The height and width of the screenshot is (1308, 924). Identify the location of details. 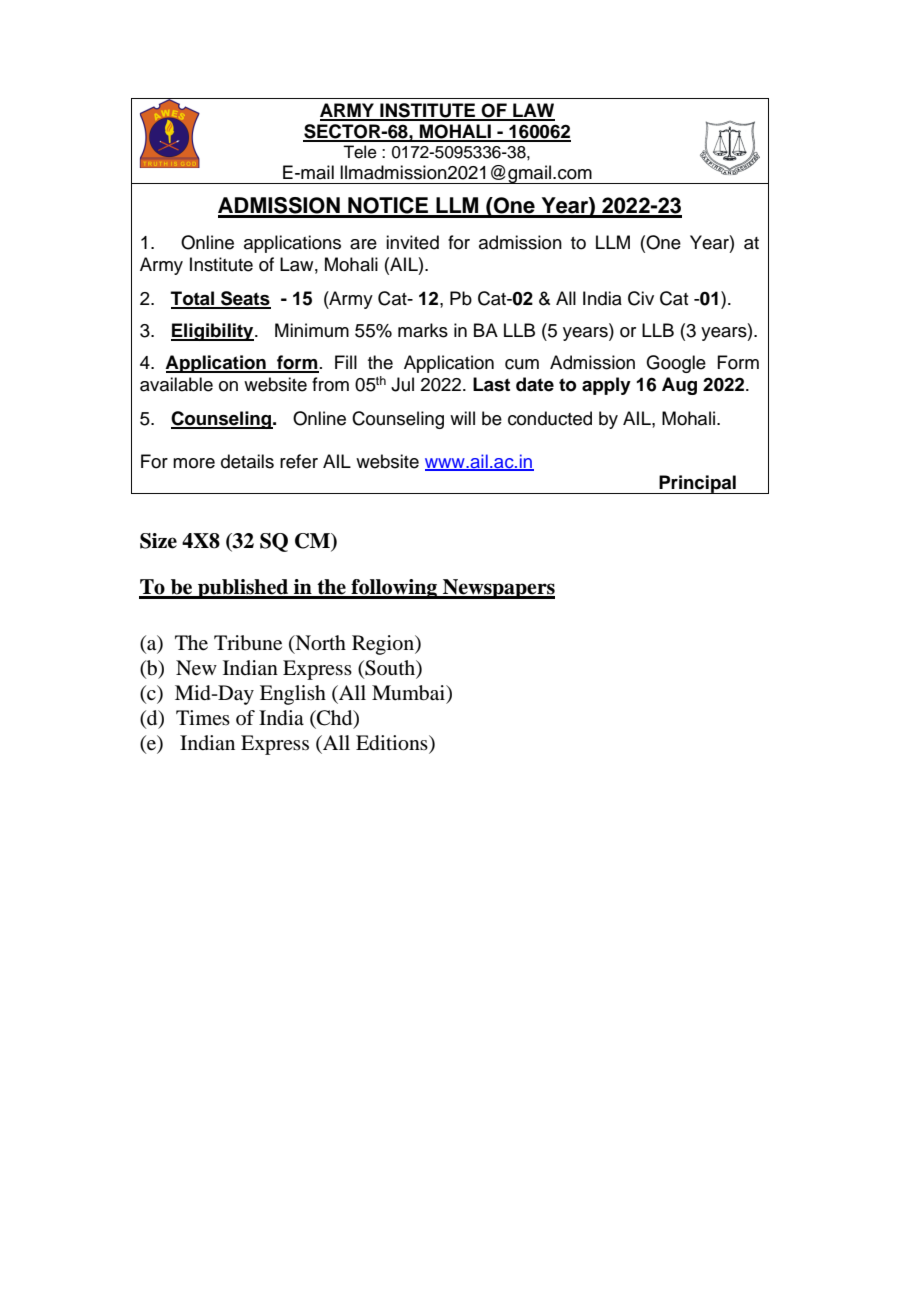
(247, 461).
